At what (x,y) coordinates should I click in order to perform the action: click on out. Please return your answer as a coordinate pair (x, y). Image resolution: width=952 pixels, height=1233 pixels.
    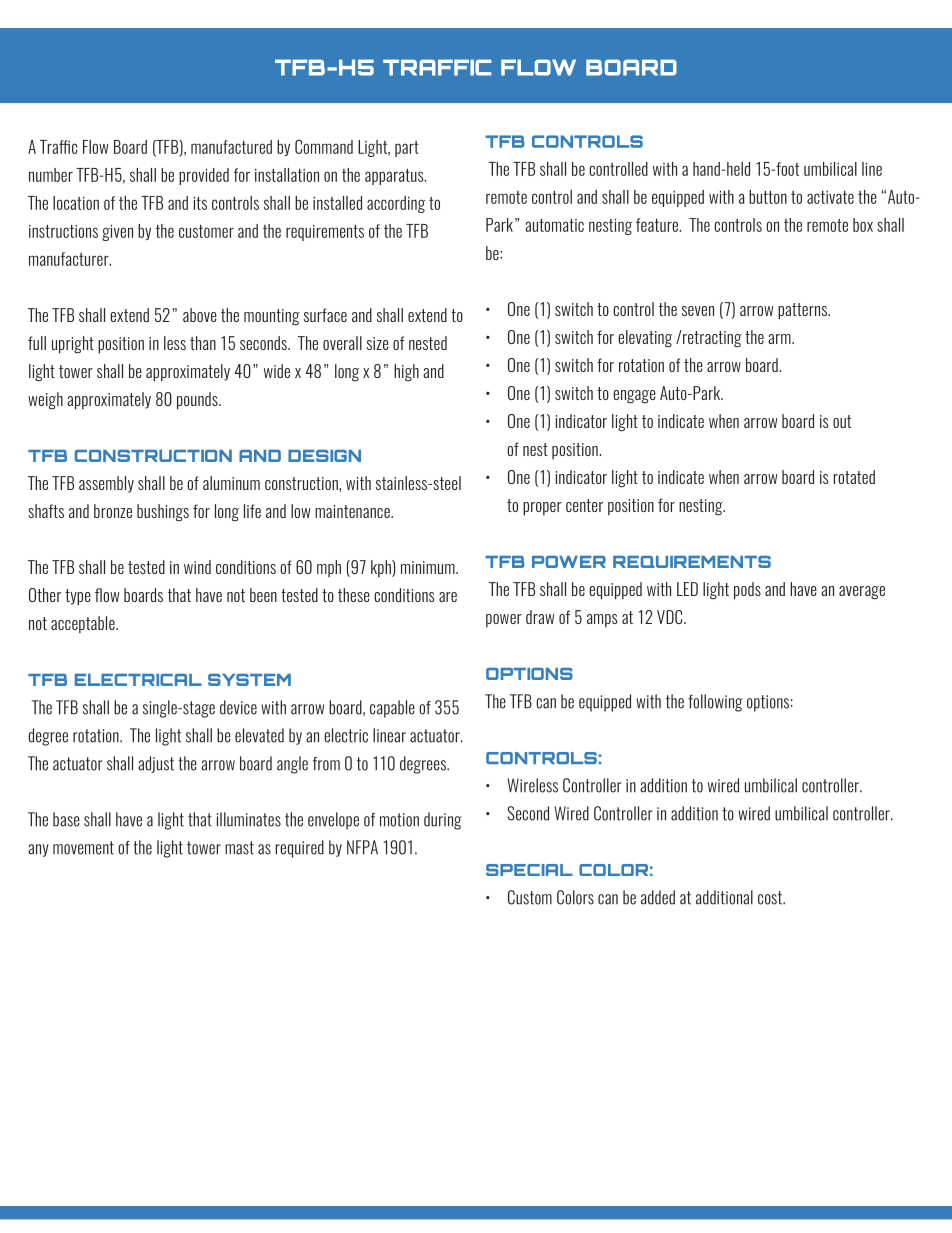
    Looking at the image, I should click on (842, 421).
